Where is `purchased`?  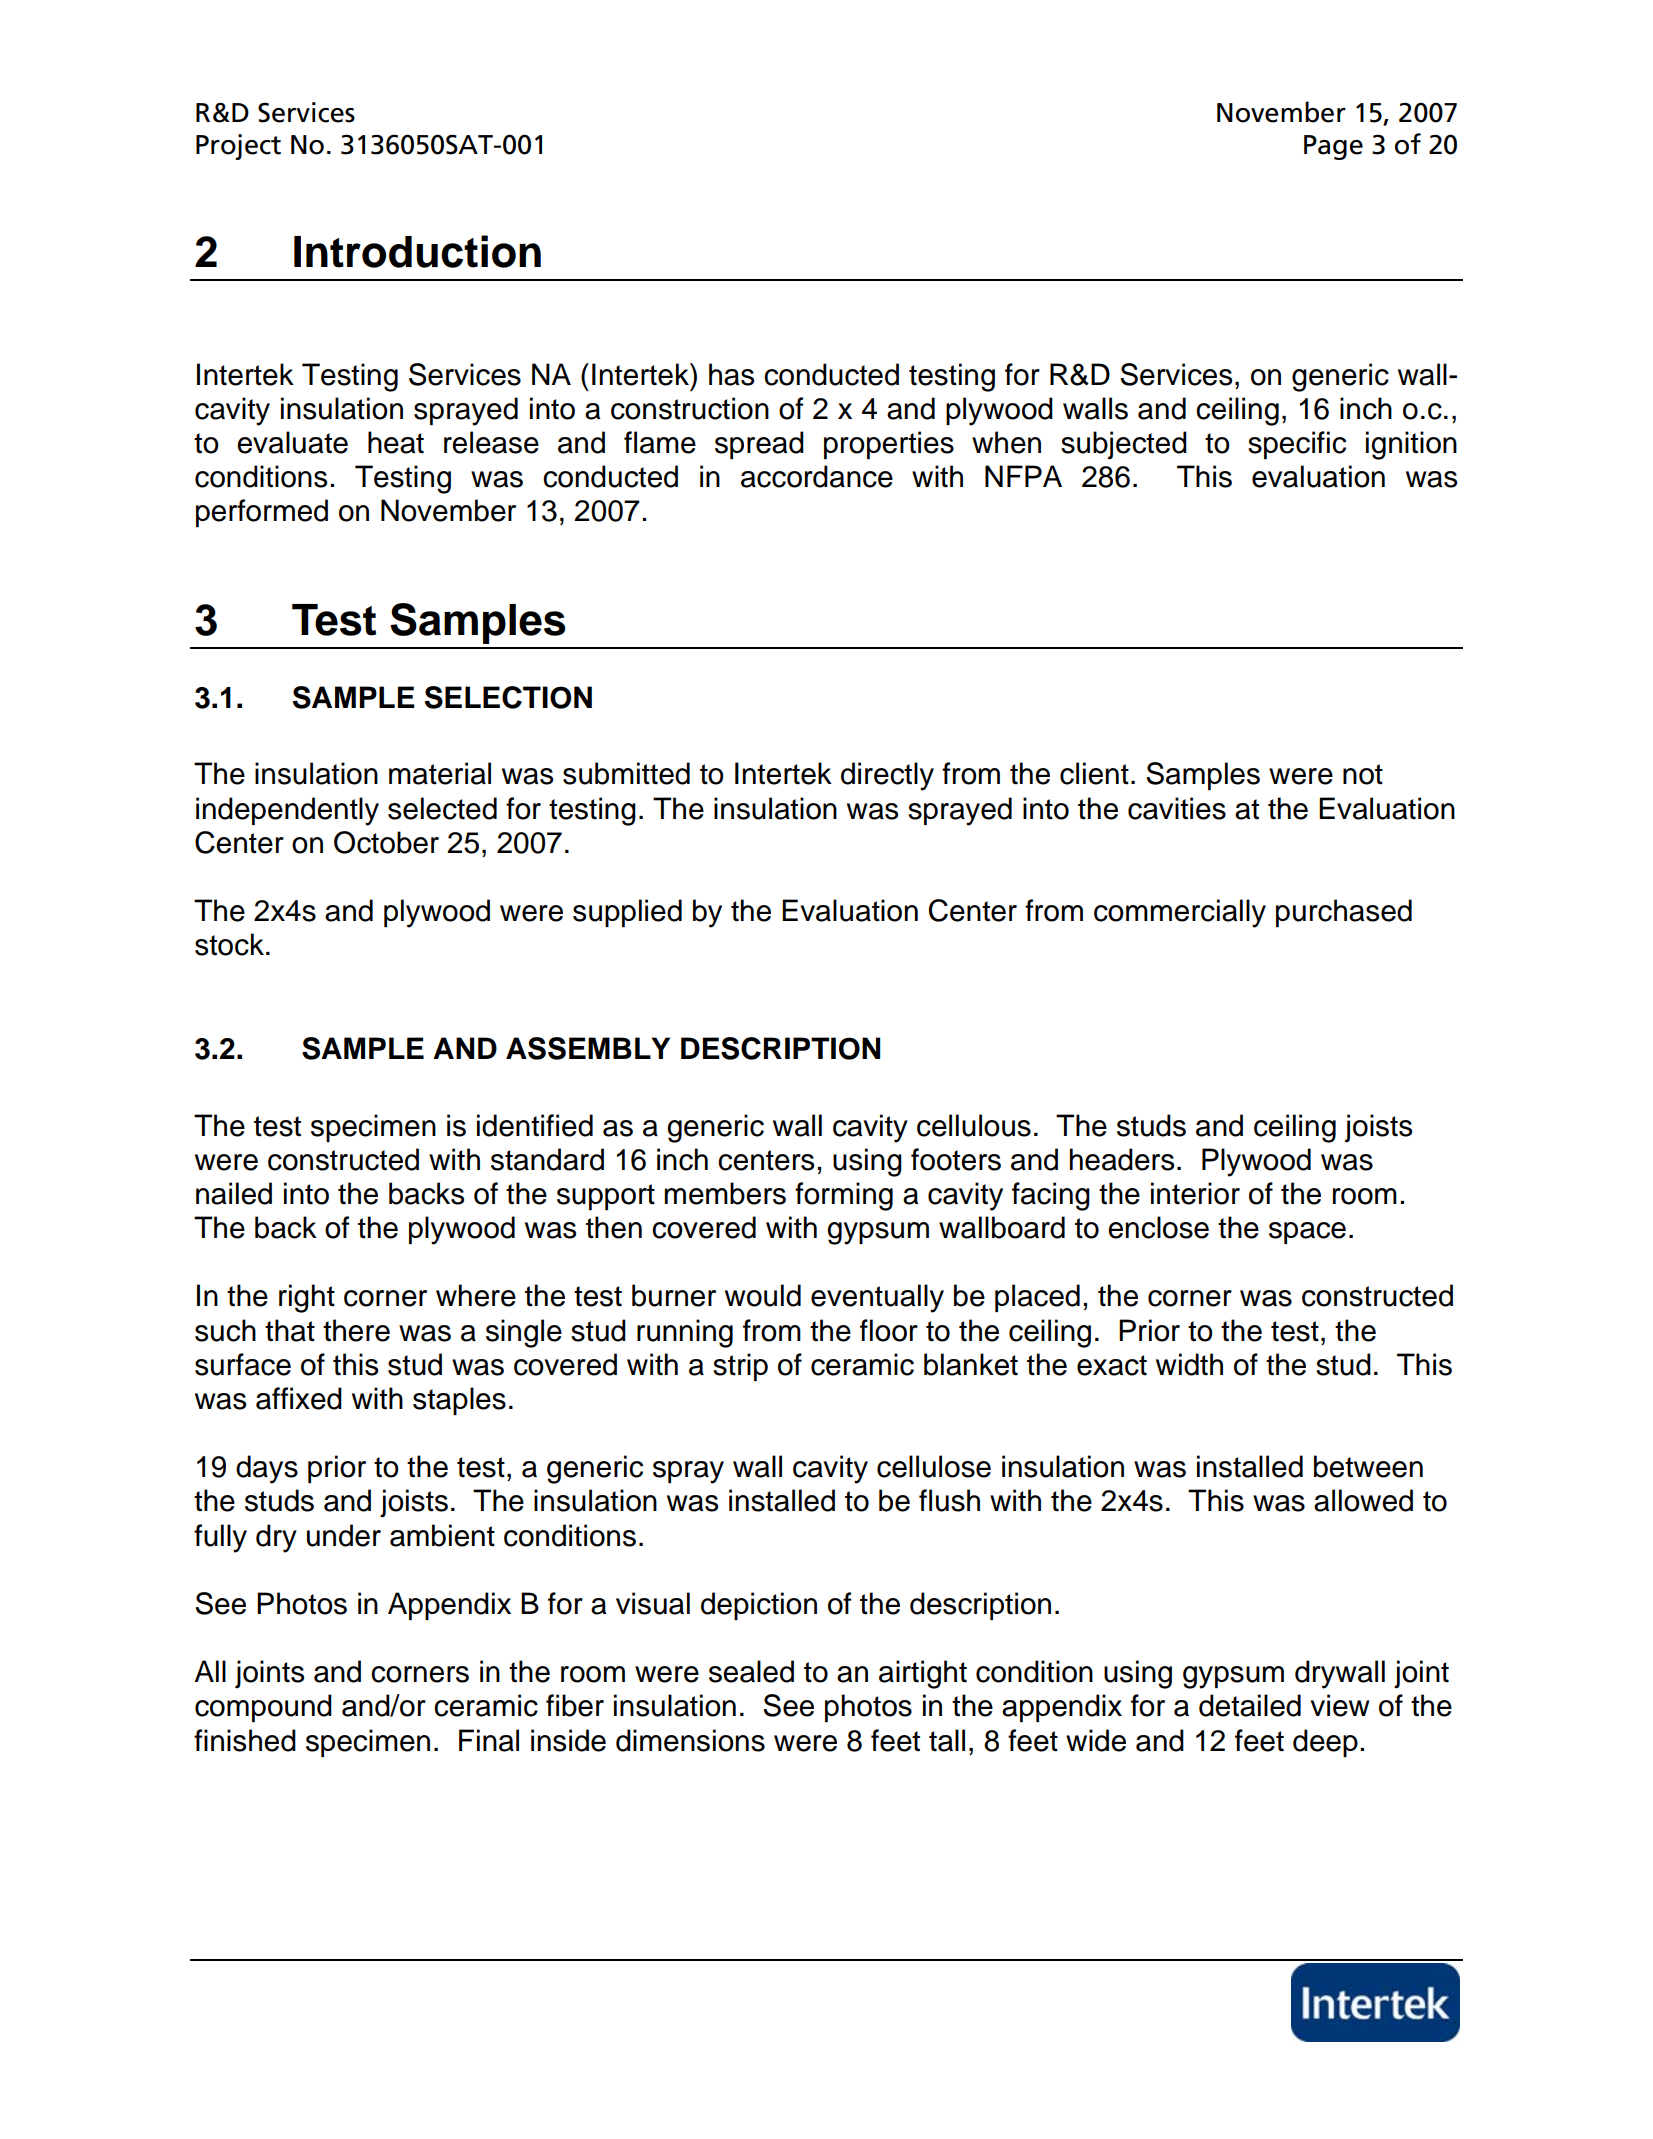 purchased is located at coordinates (1344, 913).
